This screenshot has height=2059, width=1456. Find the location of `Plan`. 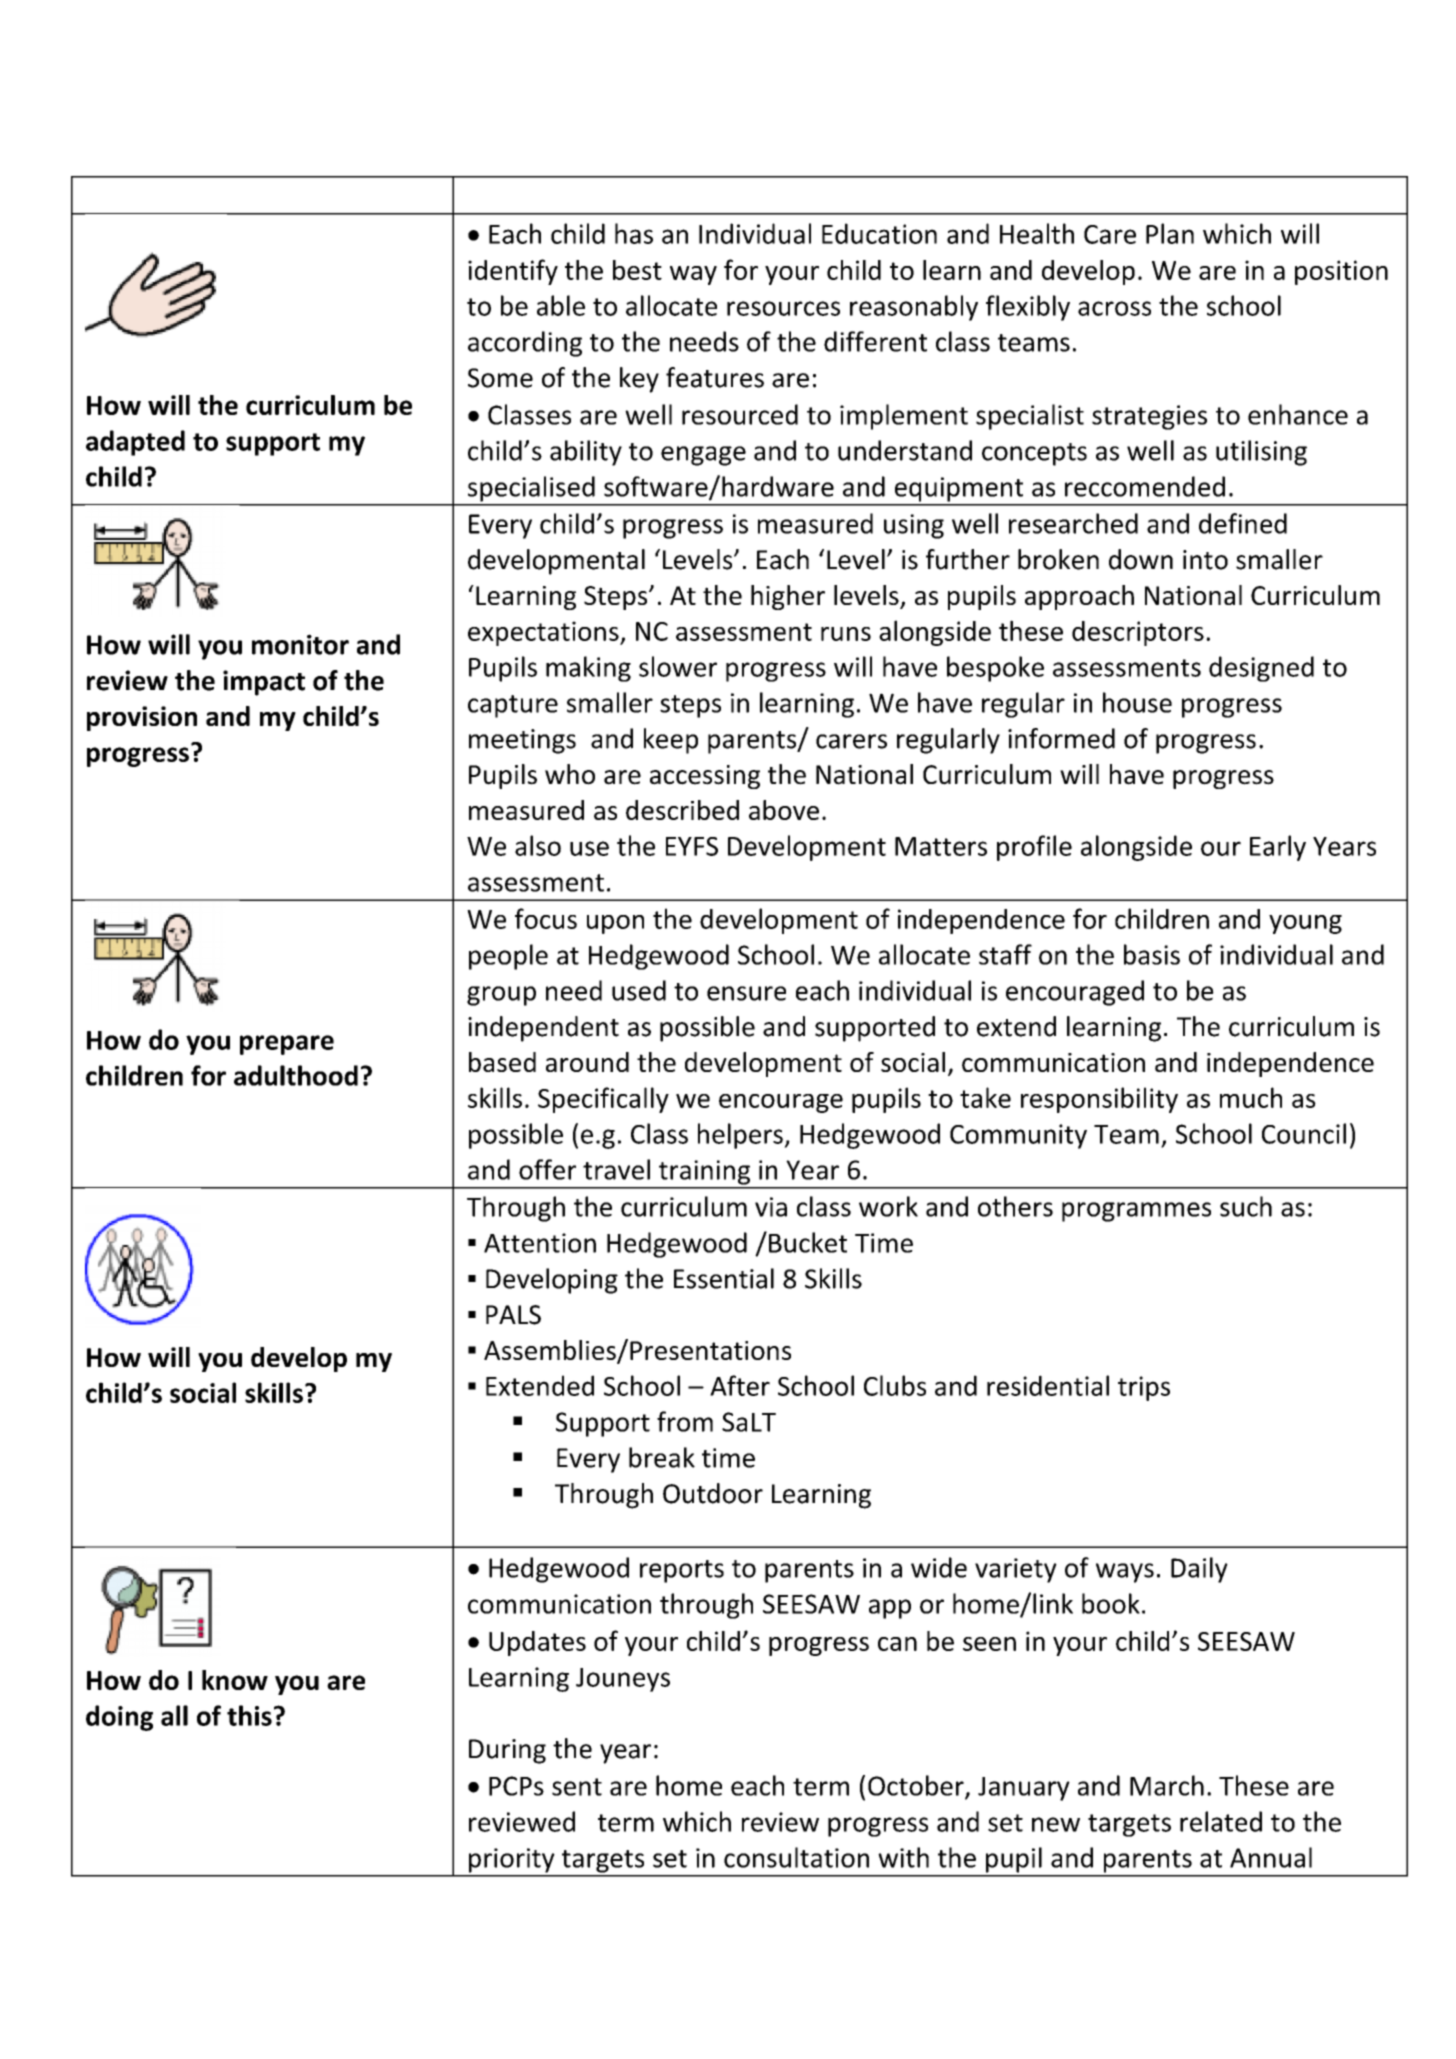

Plan is located at coordinates (1170, 233).
